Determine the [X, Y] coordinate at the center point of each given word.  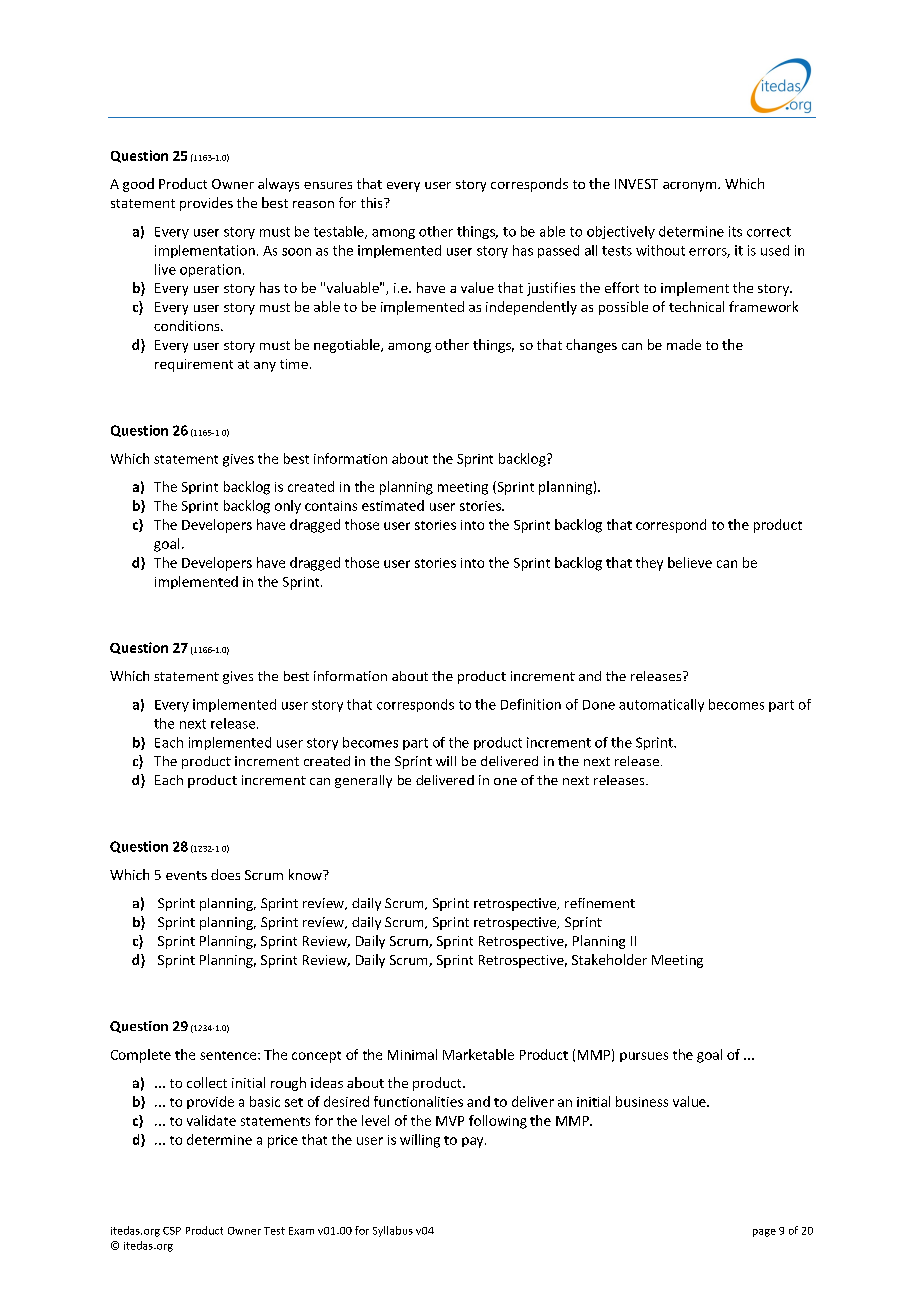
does [225, 874]
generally [363, 781]
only [288, 507]
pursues [644, 1057]
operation [210, 270]
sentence [229, 1055]
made [684, 344]
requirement [194, 365]
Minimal [412, 1054]
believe [690, 562]
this [373, 202]
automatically [661, 705]
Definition [531, 704]
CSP [172, 1231]
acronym [691, 187]
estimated [393, 505]
